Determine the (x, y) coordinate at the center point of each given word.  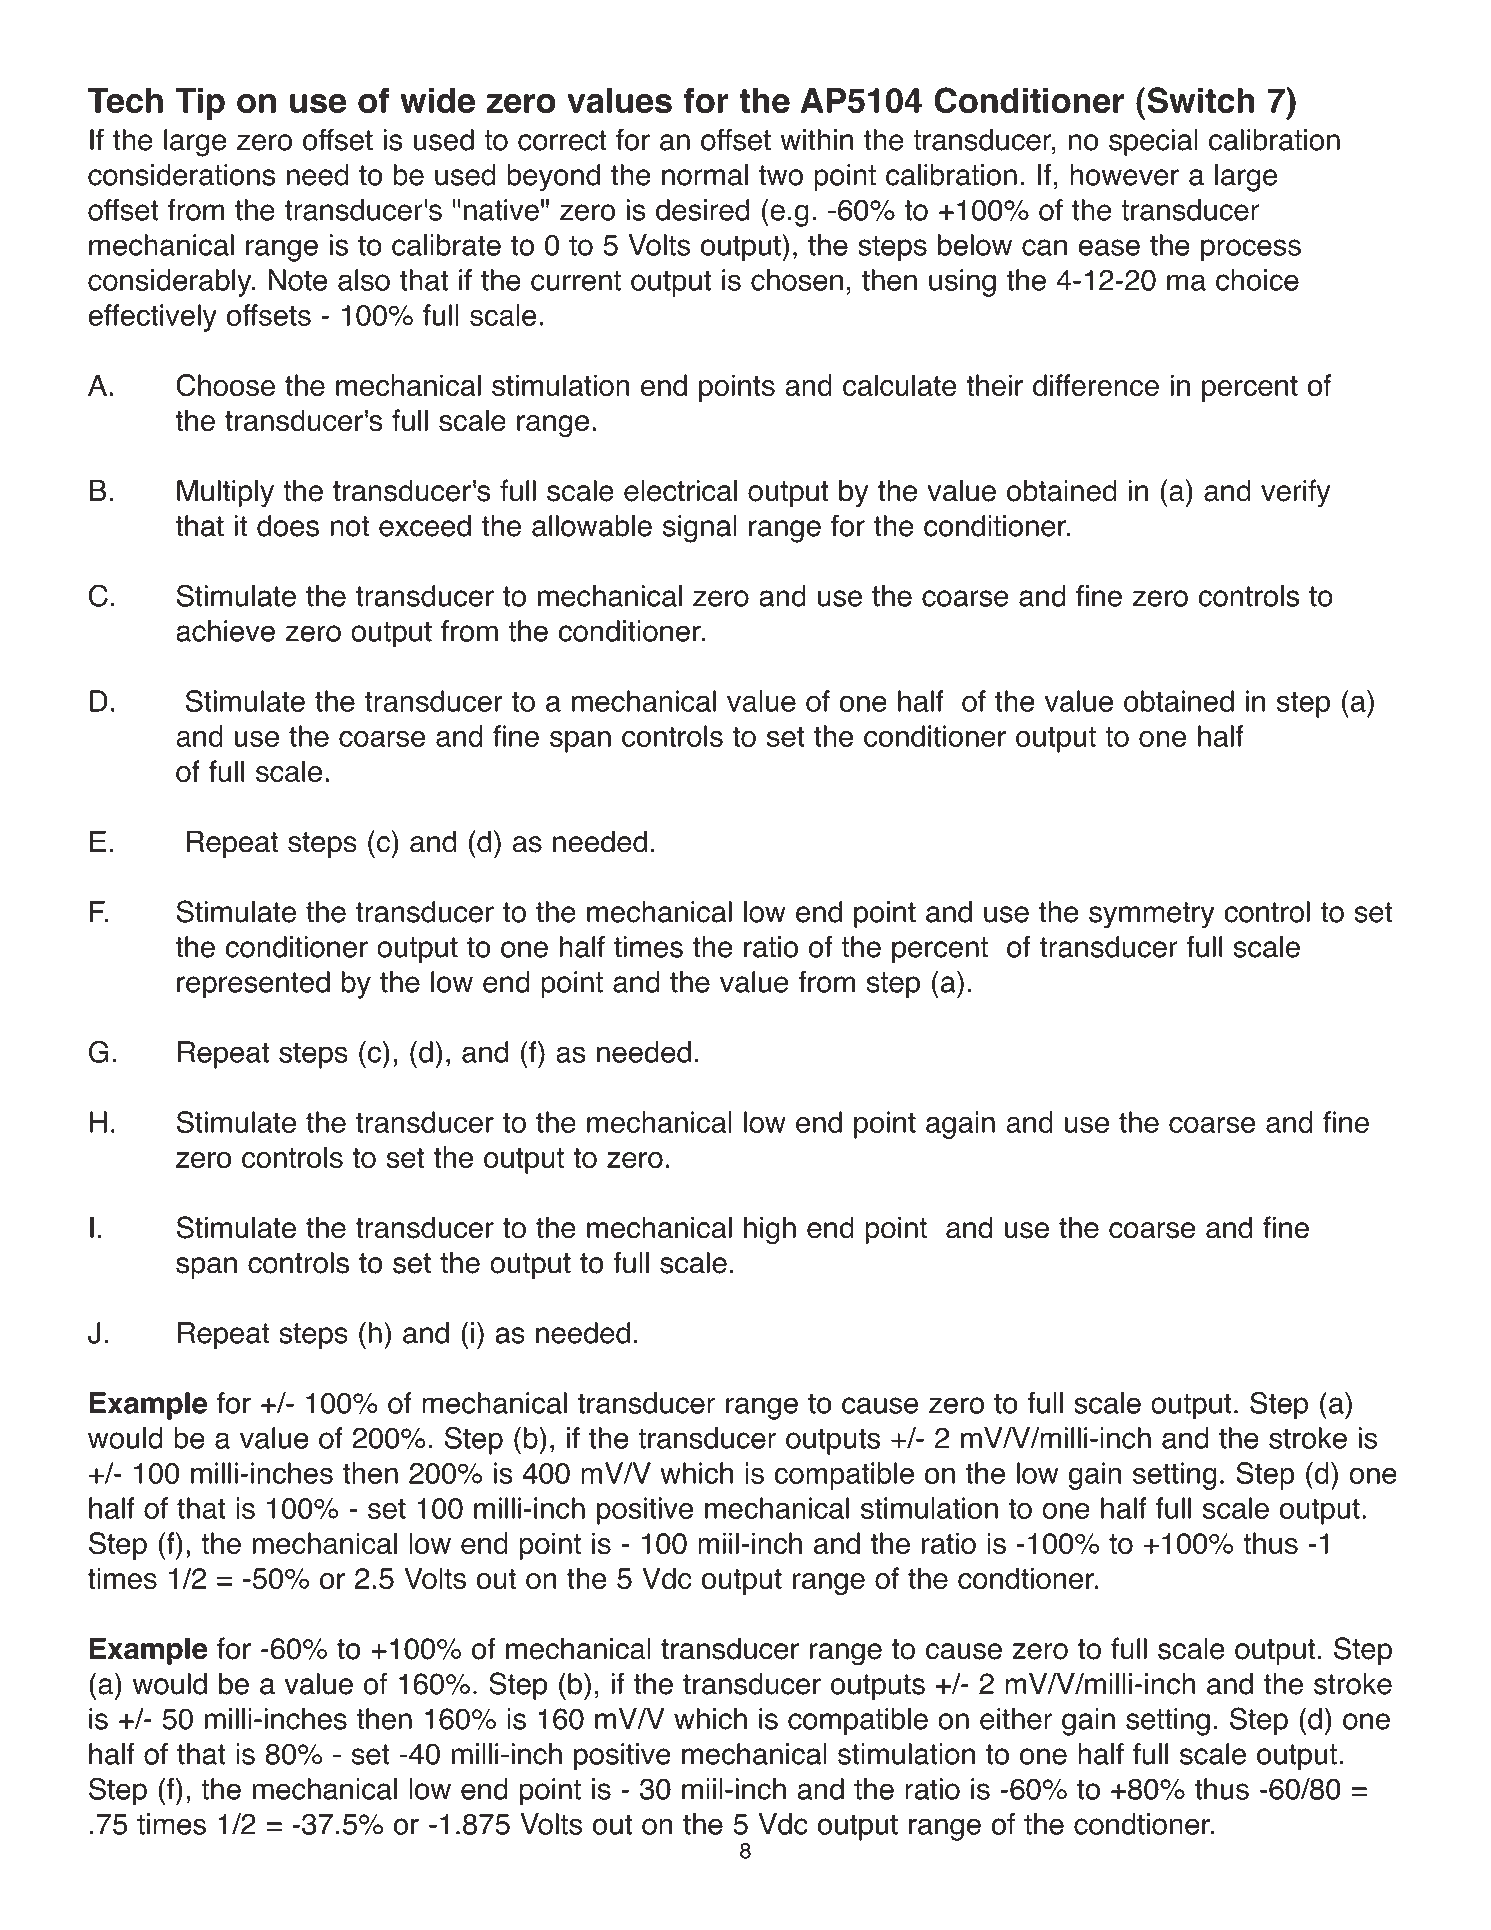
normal (705, 175)
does (288, 526)
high (770, 1230)
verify (1296, 493)
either (1016, 1719)
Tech (125, 101)
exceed (425, 526)
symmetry (1152, 915)
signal (700, 529)
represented (253, 985)
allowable (592, 526)
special (1153, 142)
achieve (225, 631)
